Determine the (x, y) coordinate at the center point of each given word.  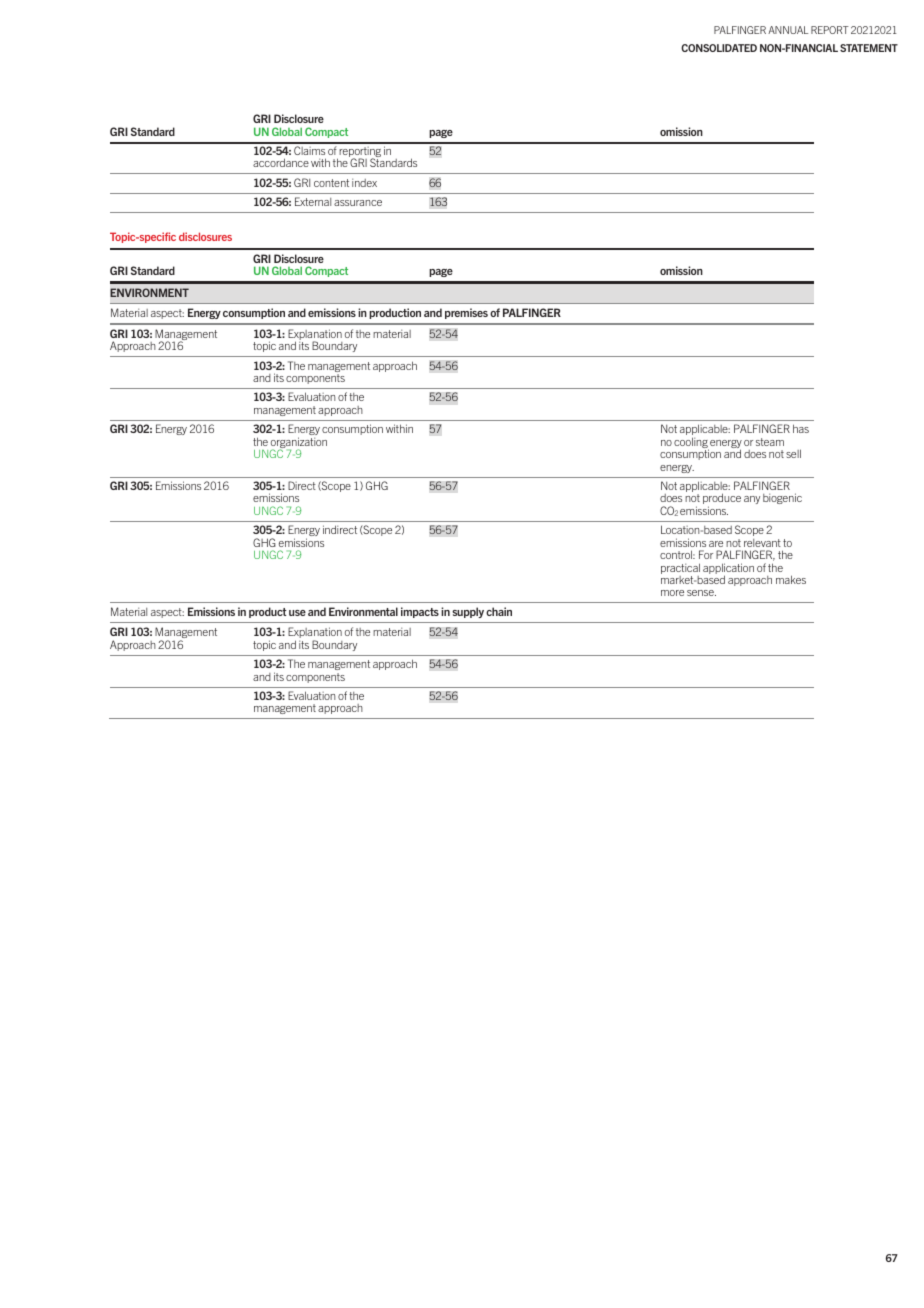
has (801, 428)
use (297, 613)
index (364, 183)
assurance (358, 203)
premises (466, 313)
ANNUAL (788, 30)
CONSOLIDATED (719, 48)
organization (298, 444)
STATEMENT (869, 48)
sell (793, 453)
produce (722, 500)
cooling (691, 444)
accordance (281, 162)
